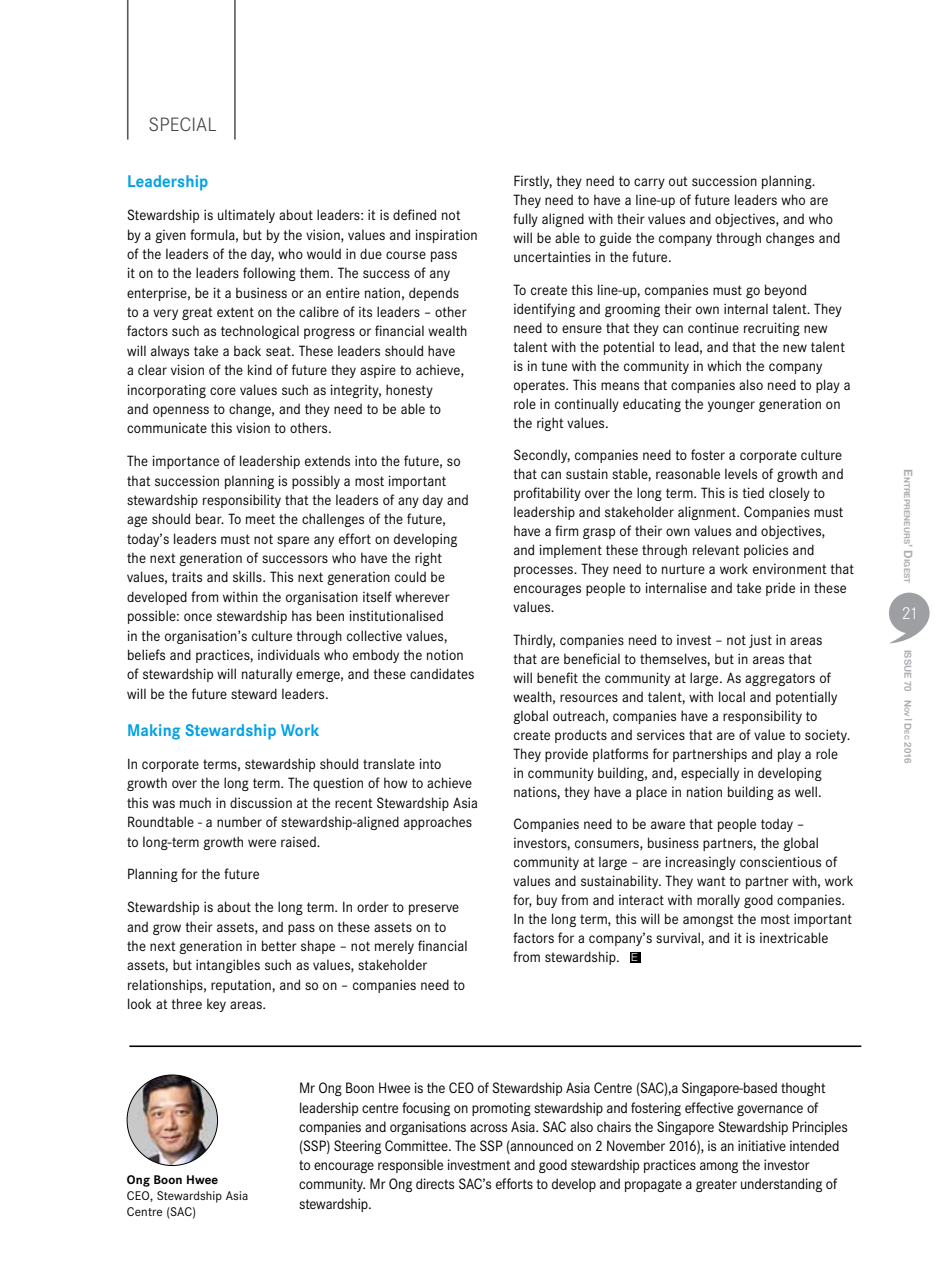 This image has width=952, height=1270. What do you see at coordinates (394, 947) in the image?
I see `merely` at bounding box center [394, 947].
